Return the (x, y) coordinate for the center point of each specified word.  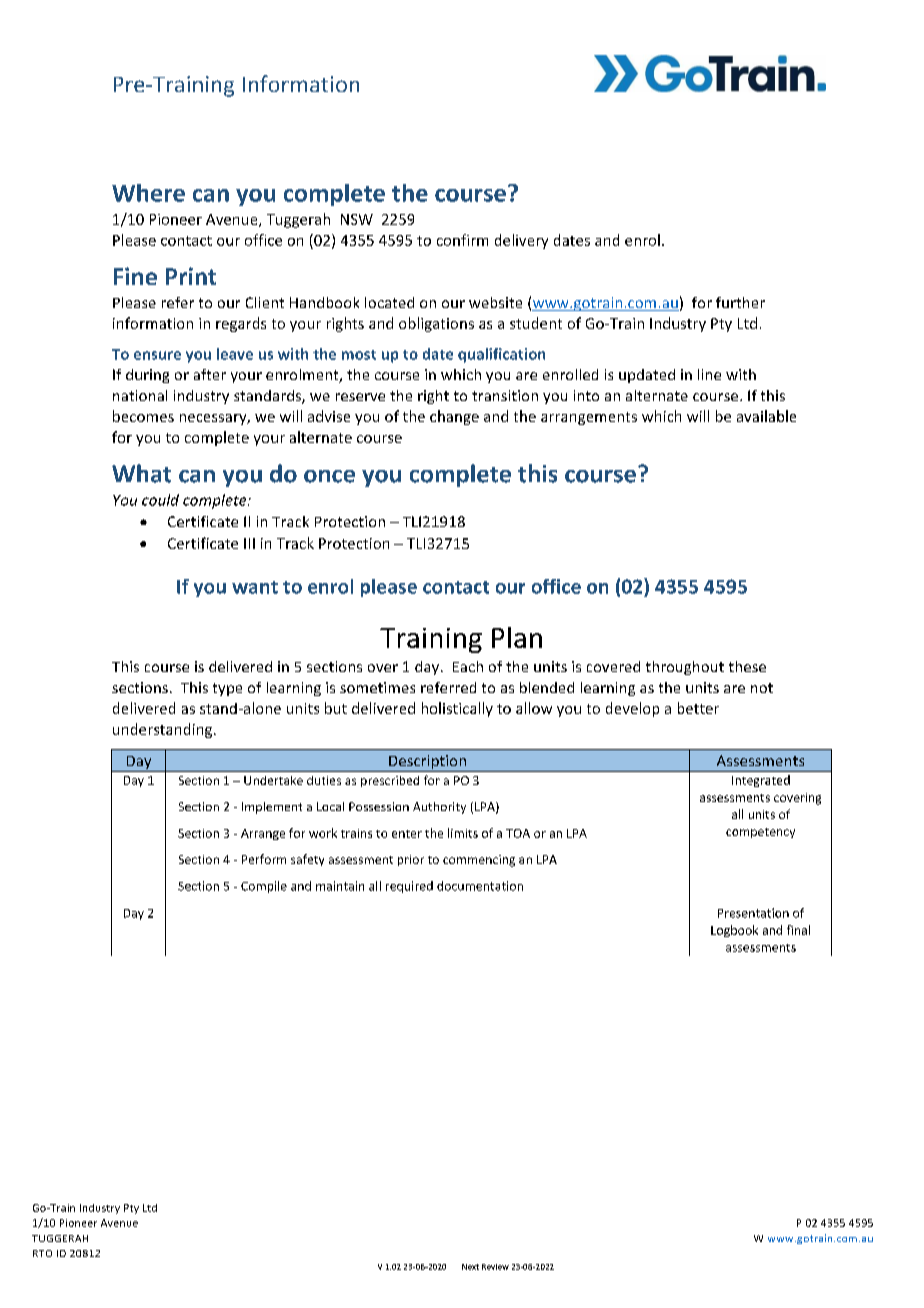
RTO (42, 1253)
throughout (685, 668)
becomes (143, 416)
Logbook (734, 931)
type (227, 689)
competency (760, 833)
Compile (264, 887)
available (766, 416)
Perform (264, 859)
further (740, 302)
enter (407, 834)
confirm (462, 240)
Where (148, 193)
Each (468, 666)
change (454, 417)
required (409, 887)
